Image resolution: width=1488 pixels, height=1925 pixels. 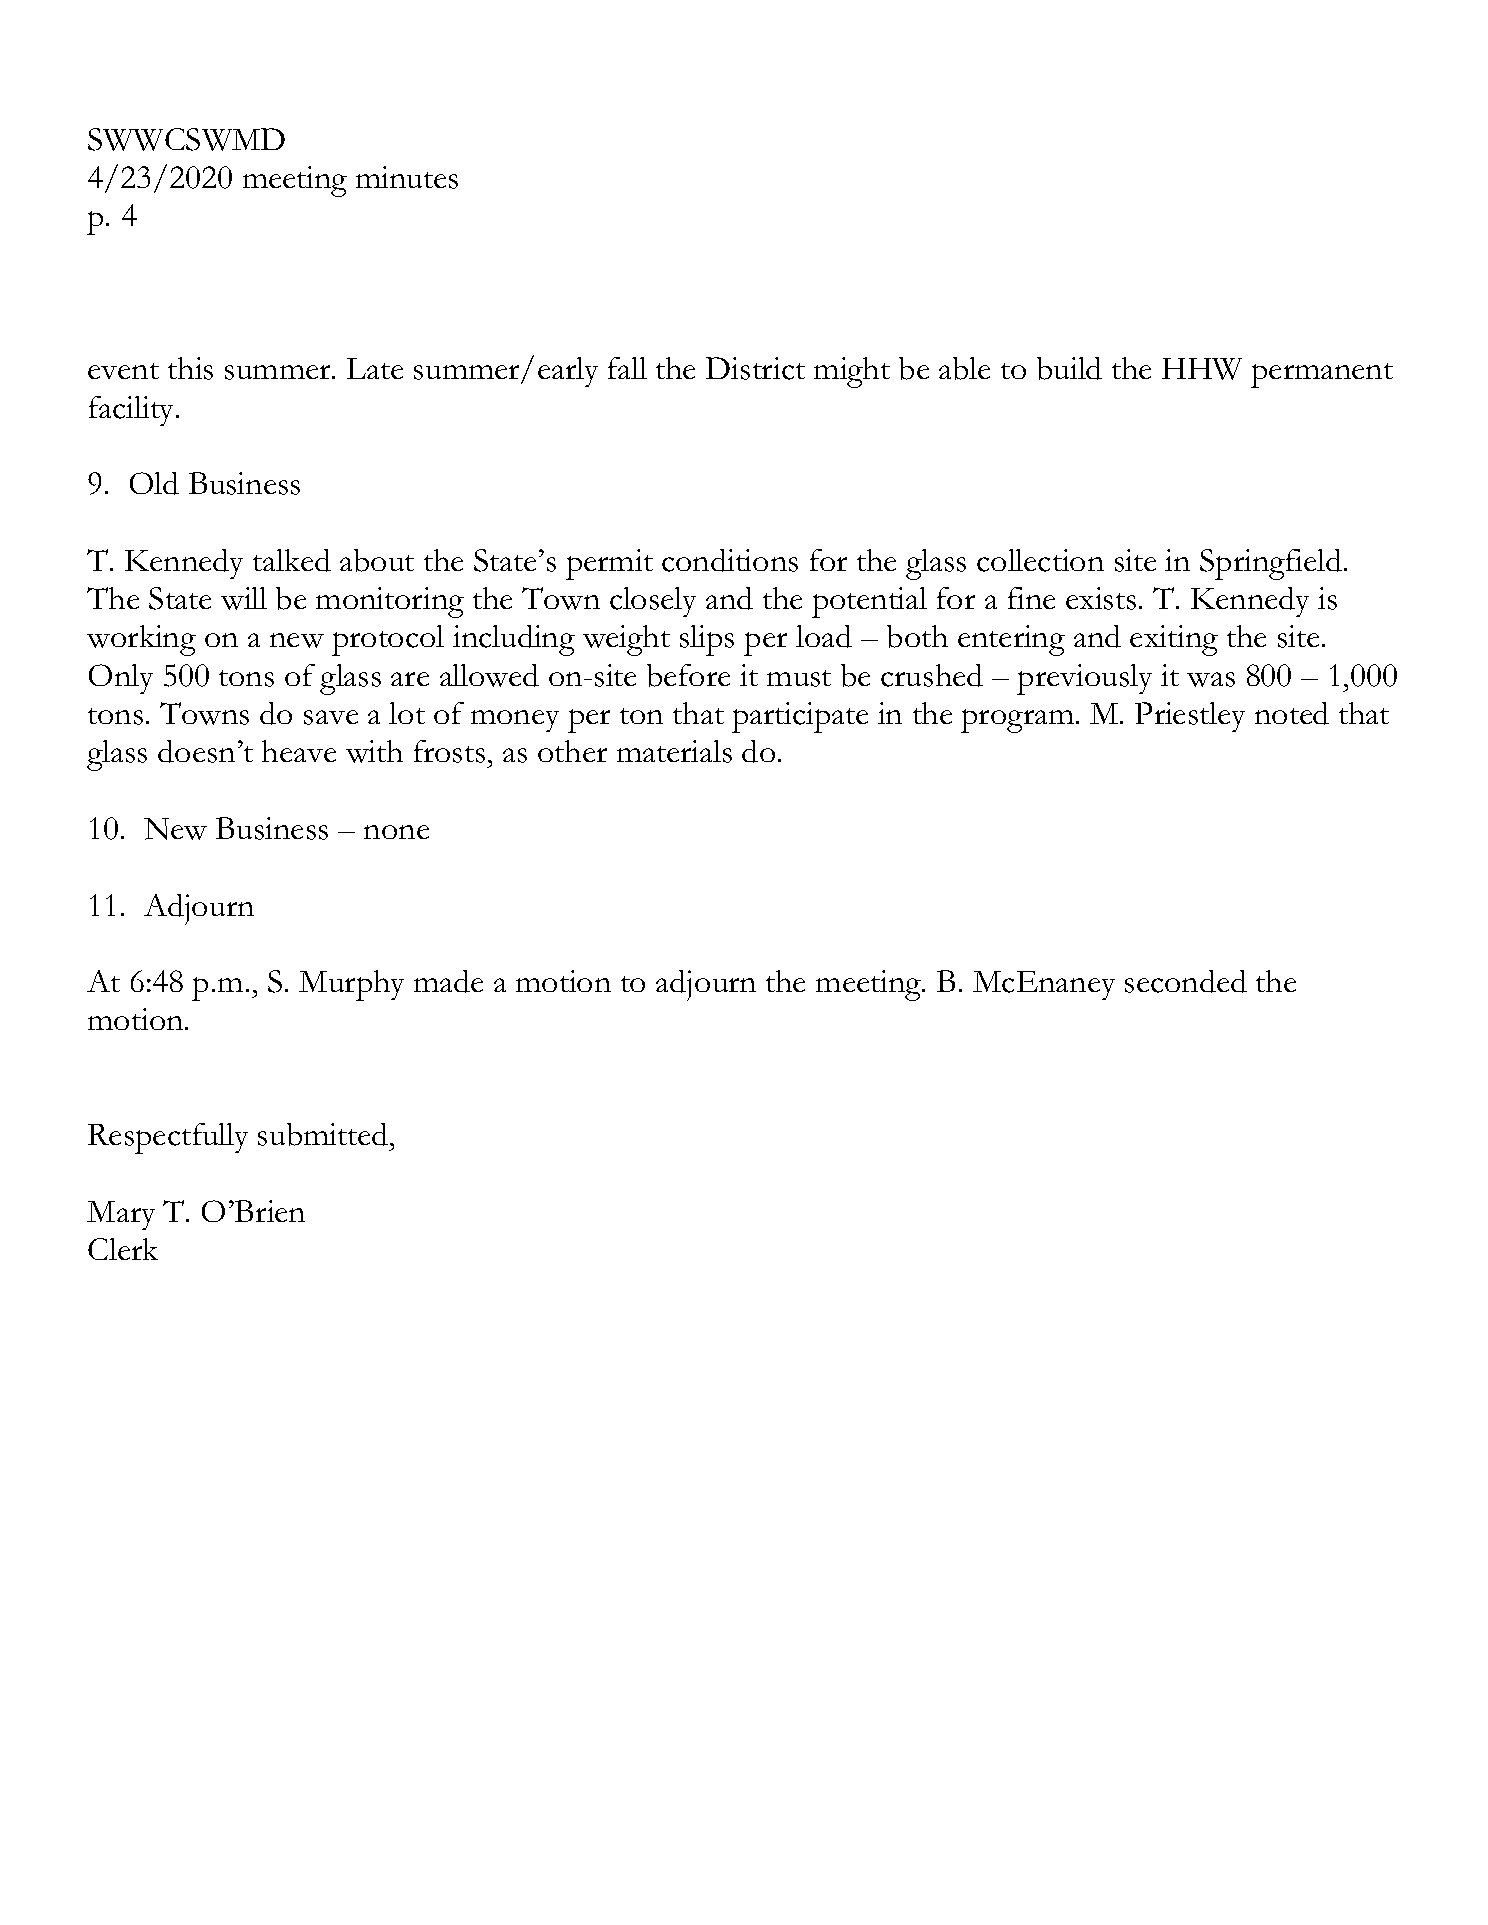 I want to click on District, so click(x=755, y=368).
